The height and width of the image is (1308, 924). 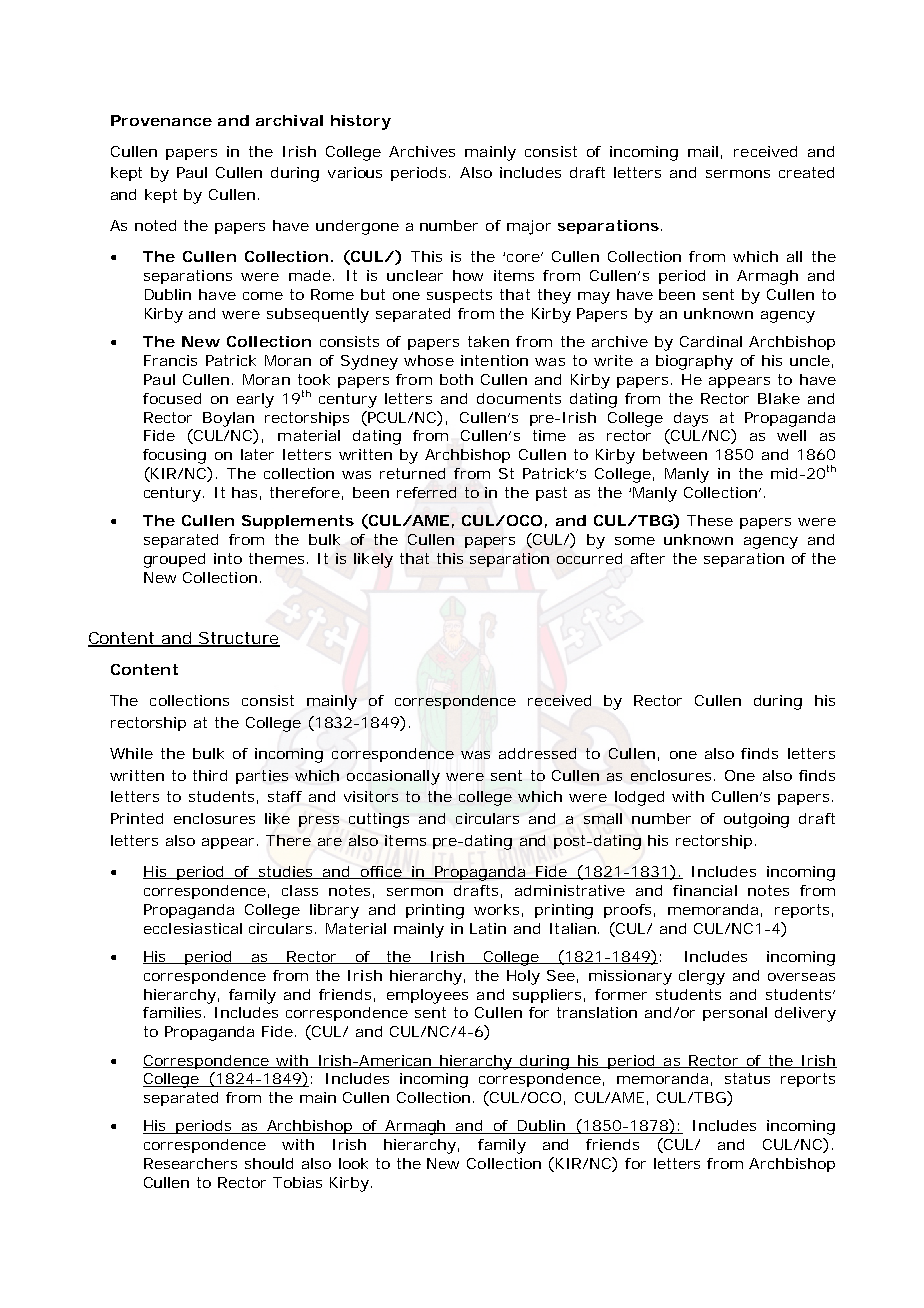 I want to click on after, so click(x=648, y=558).
